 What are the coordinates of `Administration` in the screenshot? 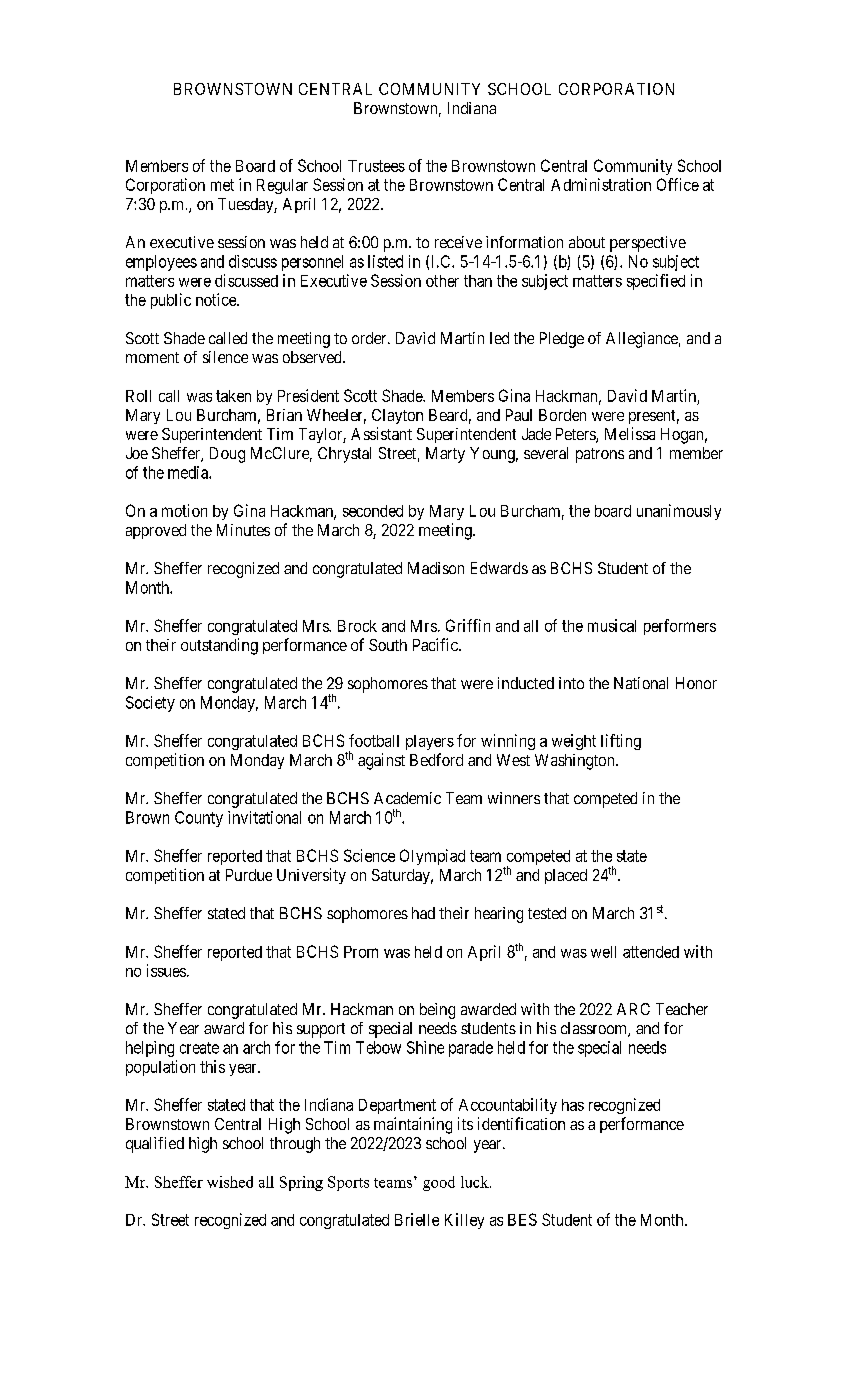 It's located at (601, 184).
